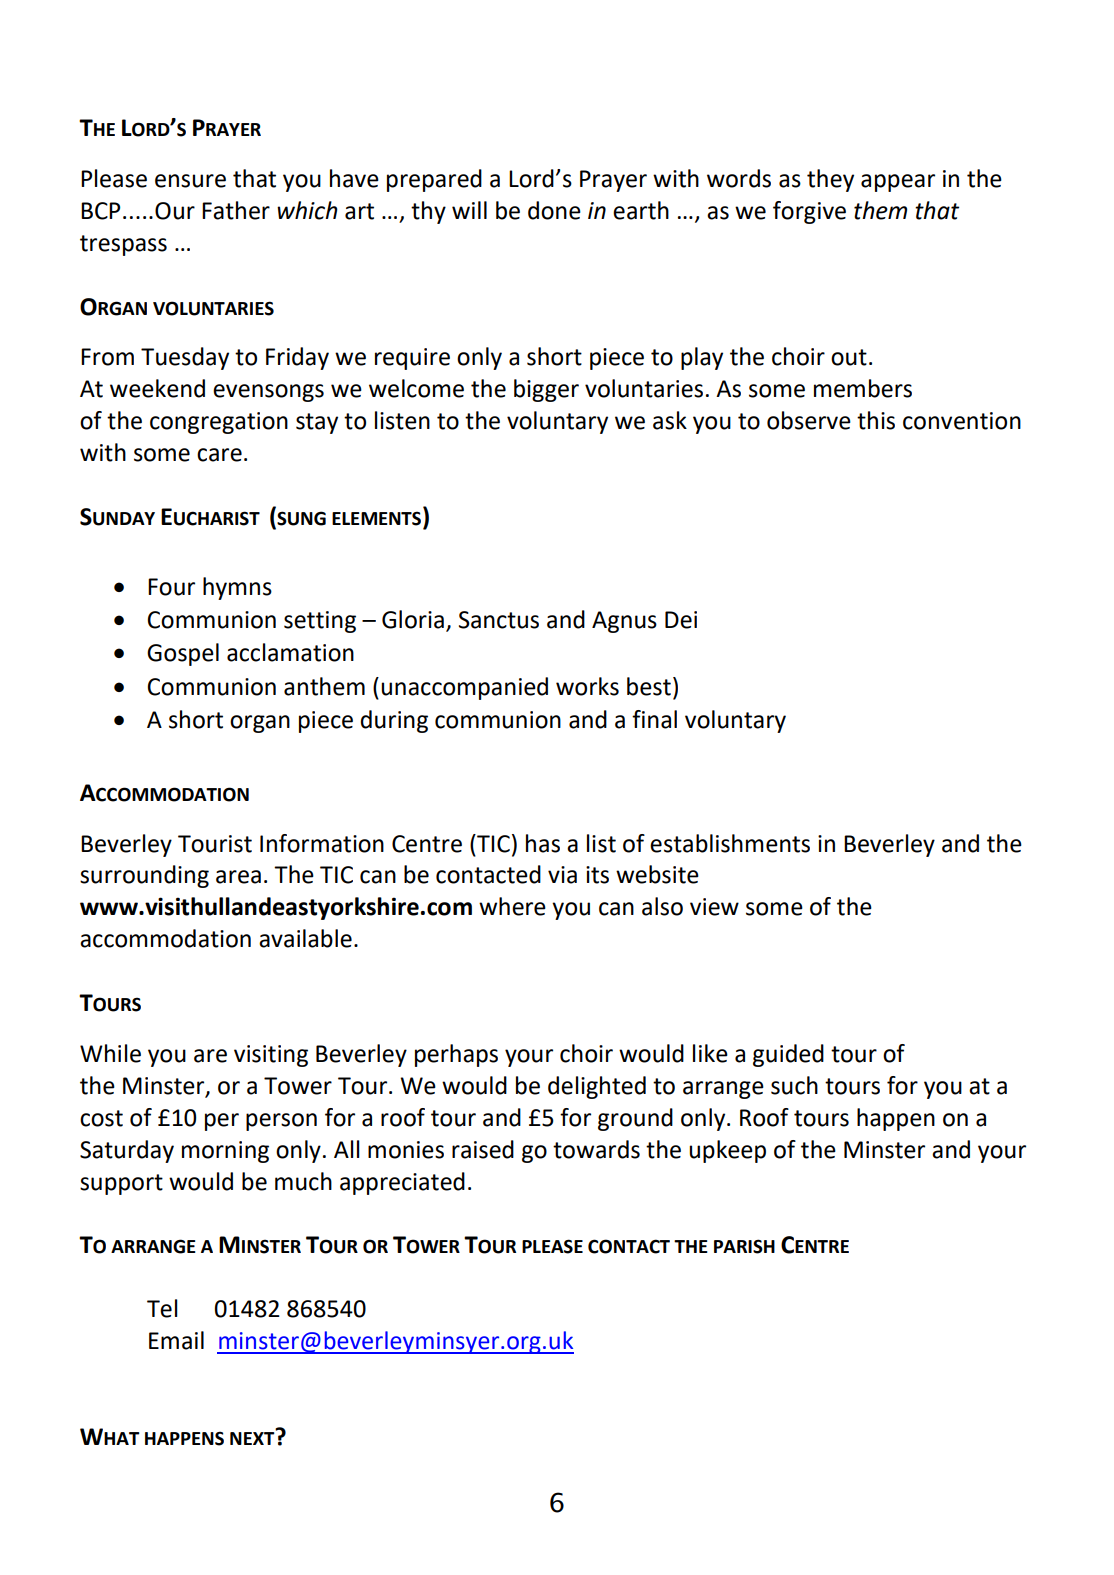 Image resolution: width=1114 pixels, height=1575 pixels. What do you see at coordinates (162, 1308) in the image?
I see `Tel` at bounding box center [162, 1308].
